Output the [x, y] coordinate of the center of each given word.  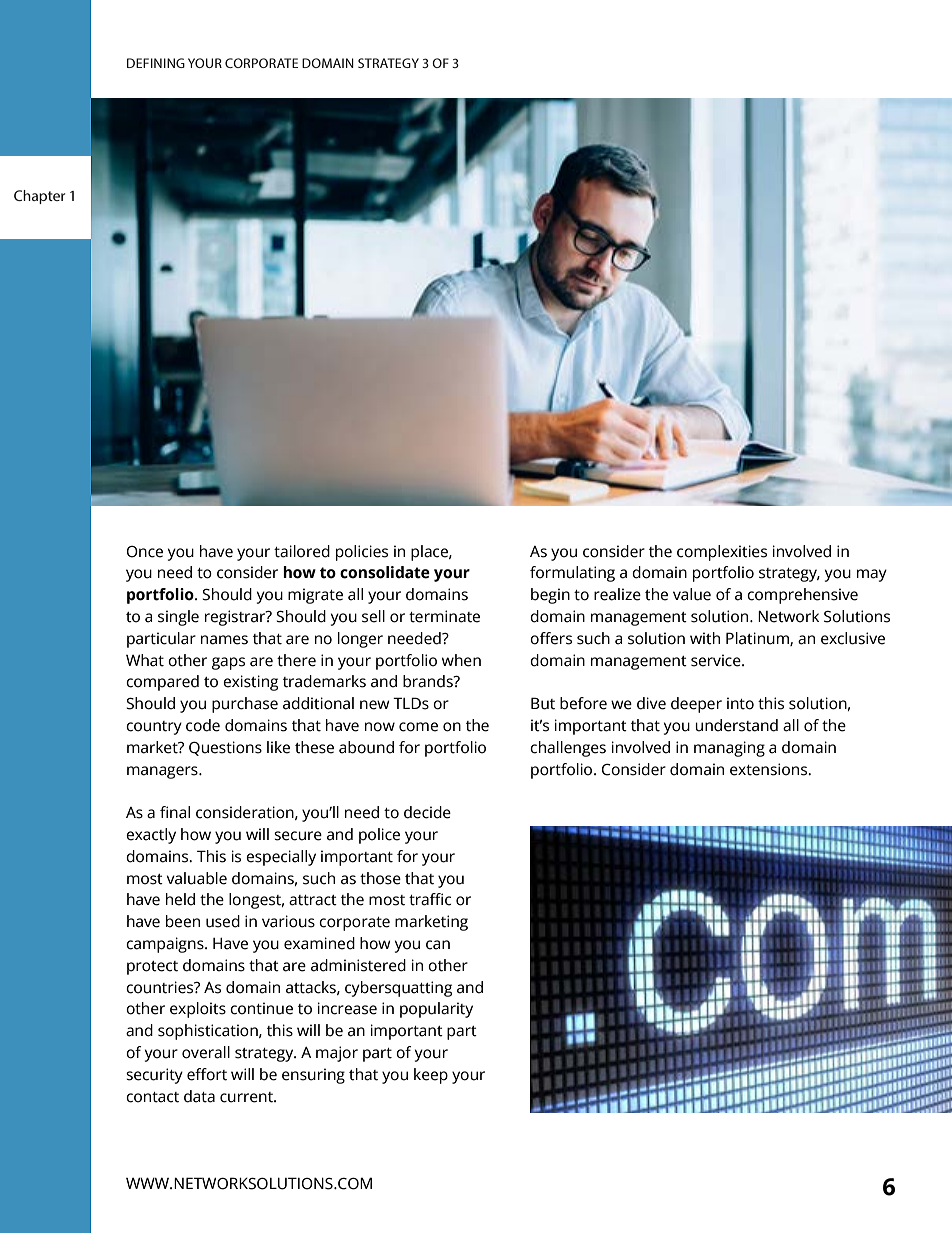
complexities [722, 553]
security [154, 1076]
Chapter [39, 197]
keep [431, 1076]
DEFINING [156, 63]
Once [145, 552]
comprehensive [802, 596]
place [430, 553]
